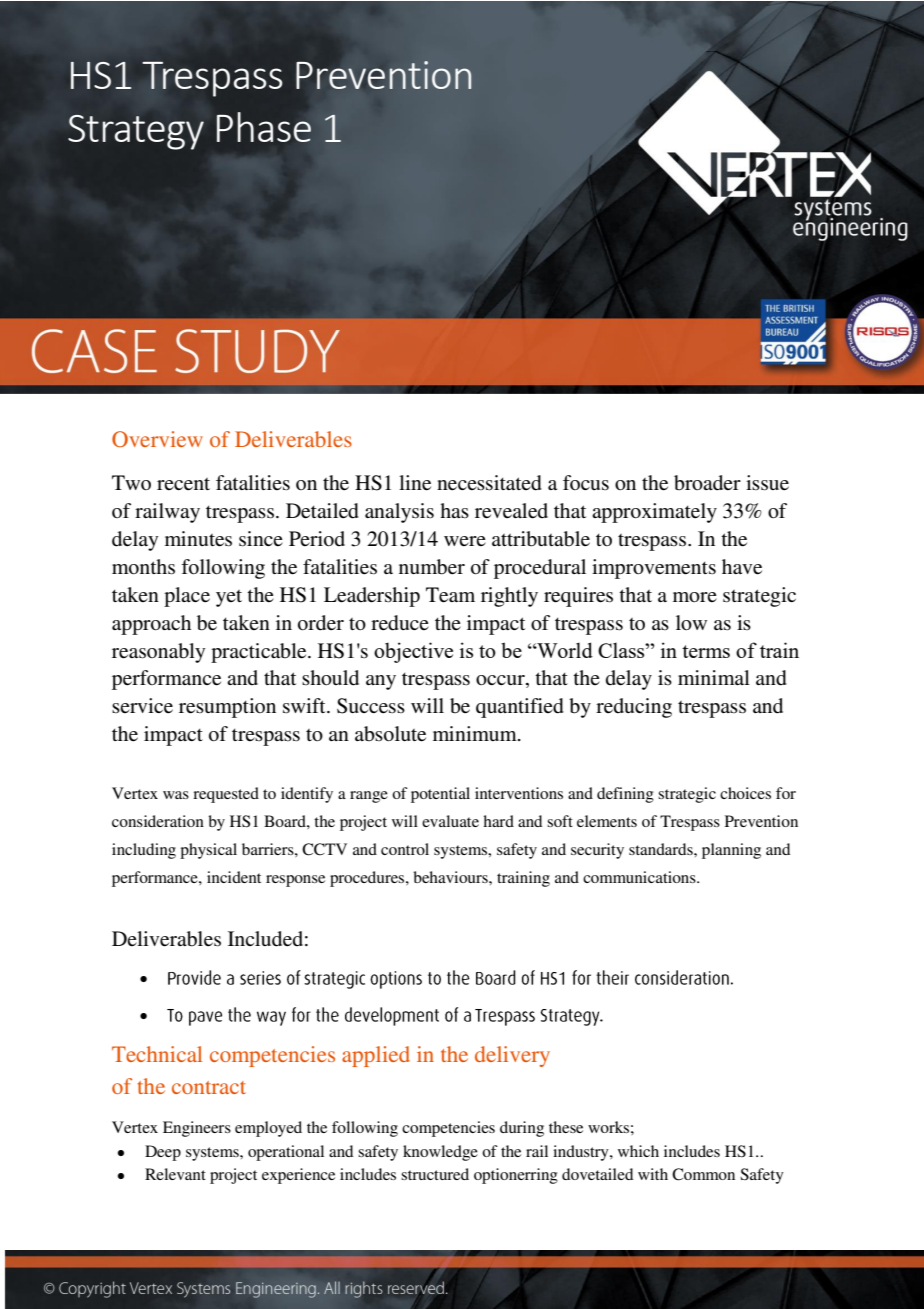 The image size is (924, 1309). What do you see at coordinates (197, 1129) in the page?
I see `Engineers` at bounding box center [197, 1129].
